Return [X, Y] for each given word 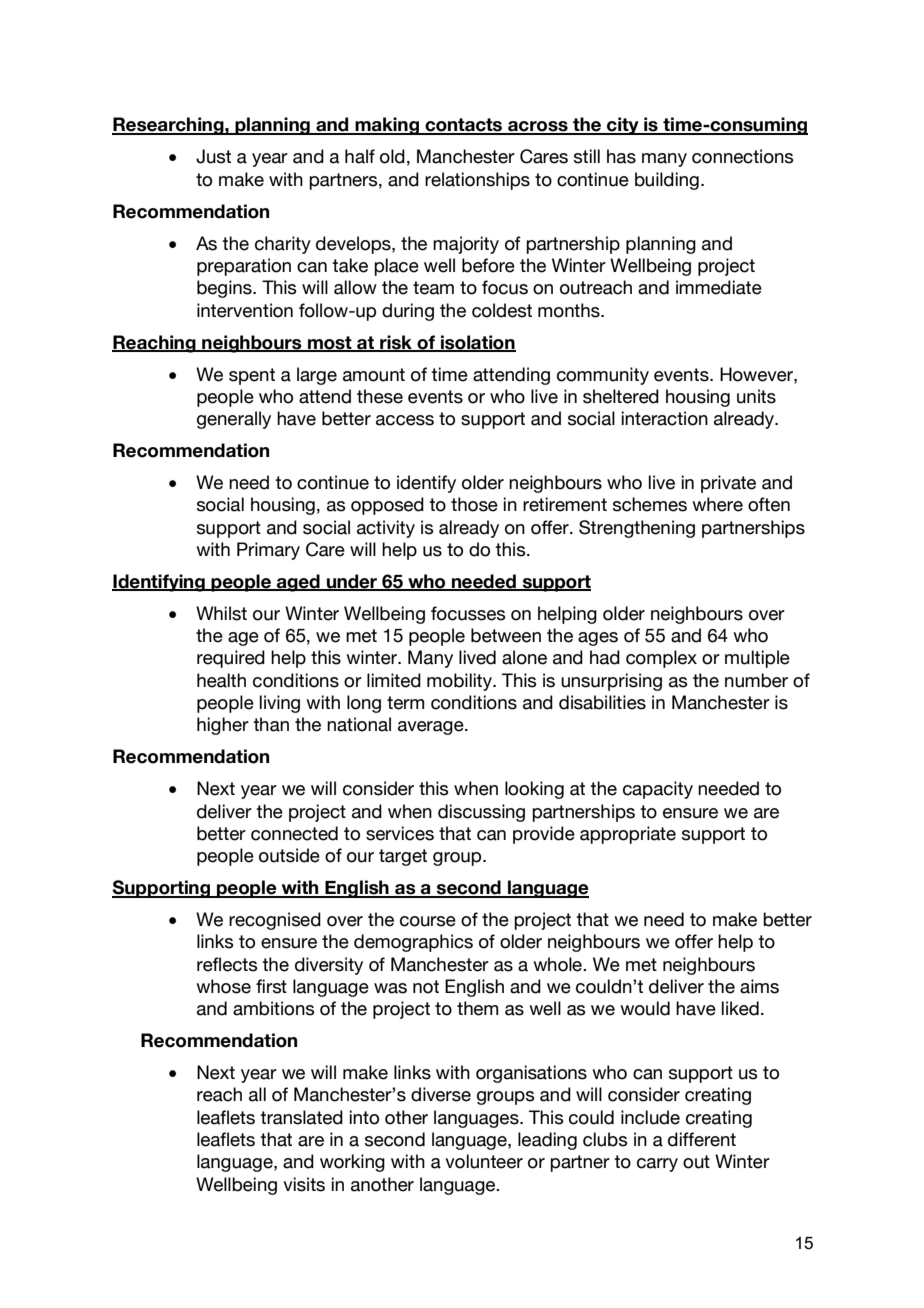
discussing [481, 813]
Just [213, 156]
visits [304, 1184]
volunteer [484, 1161]
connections [742, 156]
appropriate [628, 835]
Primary [268, 551]
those [474, 504]
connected [294, 833]
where [717, 504]
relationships [477, 181]
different [702, 1139]
